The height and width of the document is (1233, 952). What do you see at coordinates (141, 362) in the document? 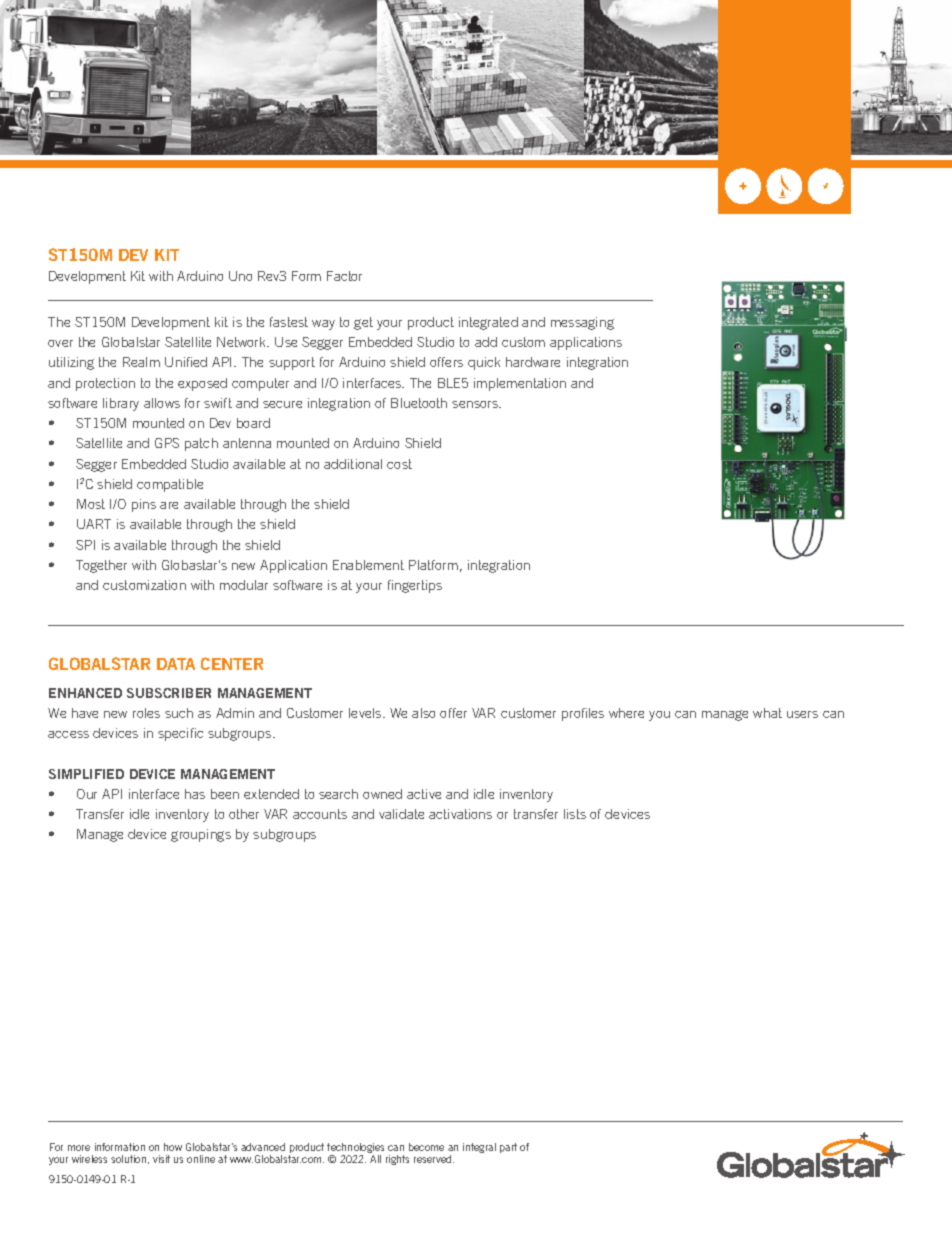
I see `Realm` at bounding box center [141, 362].
